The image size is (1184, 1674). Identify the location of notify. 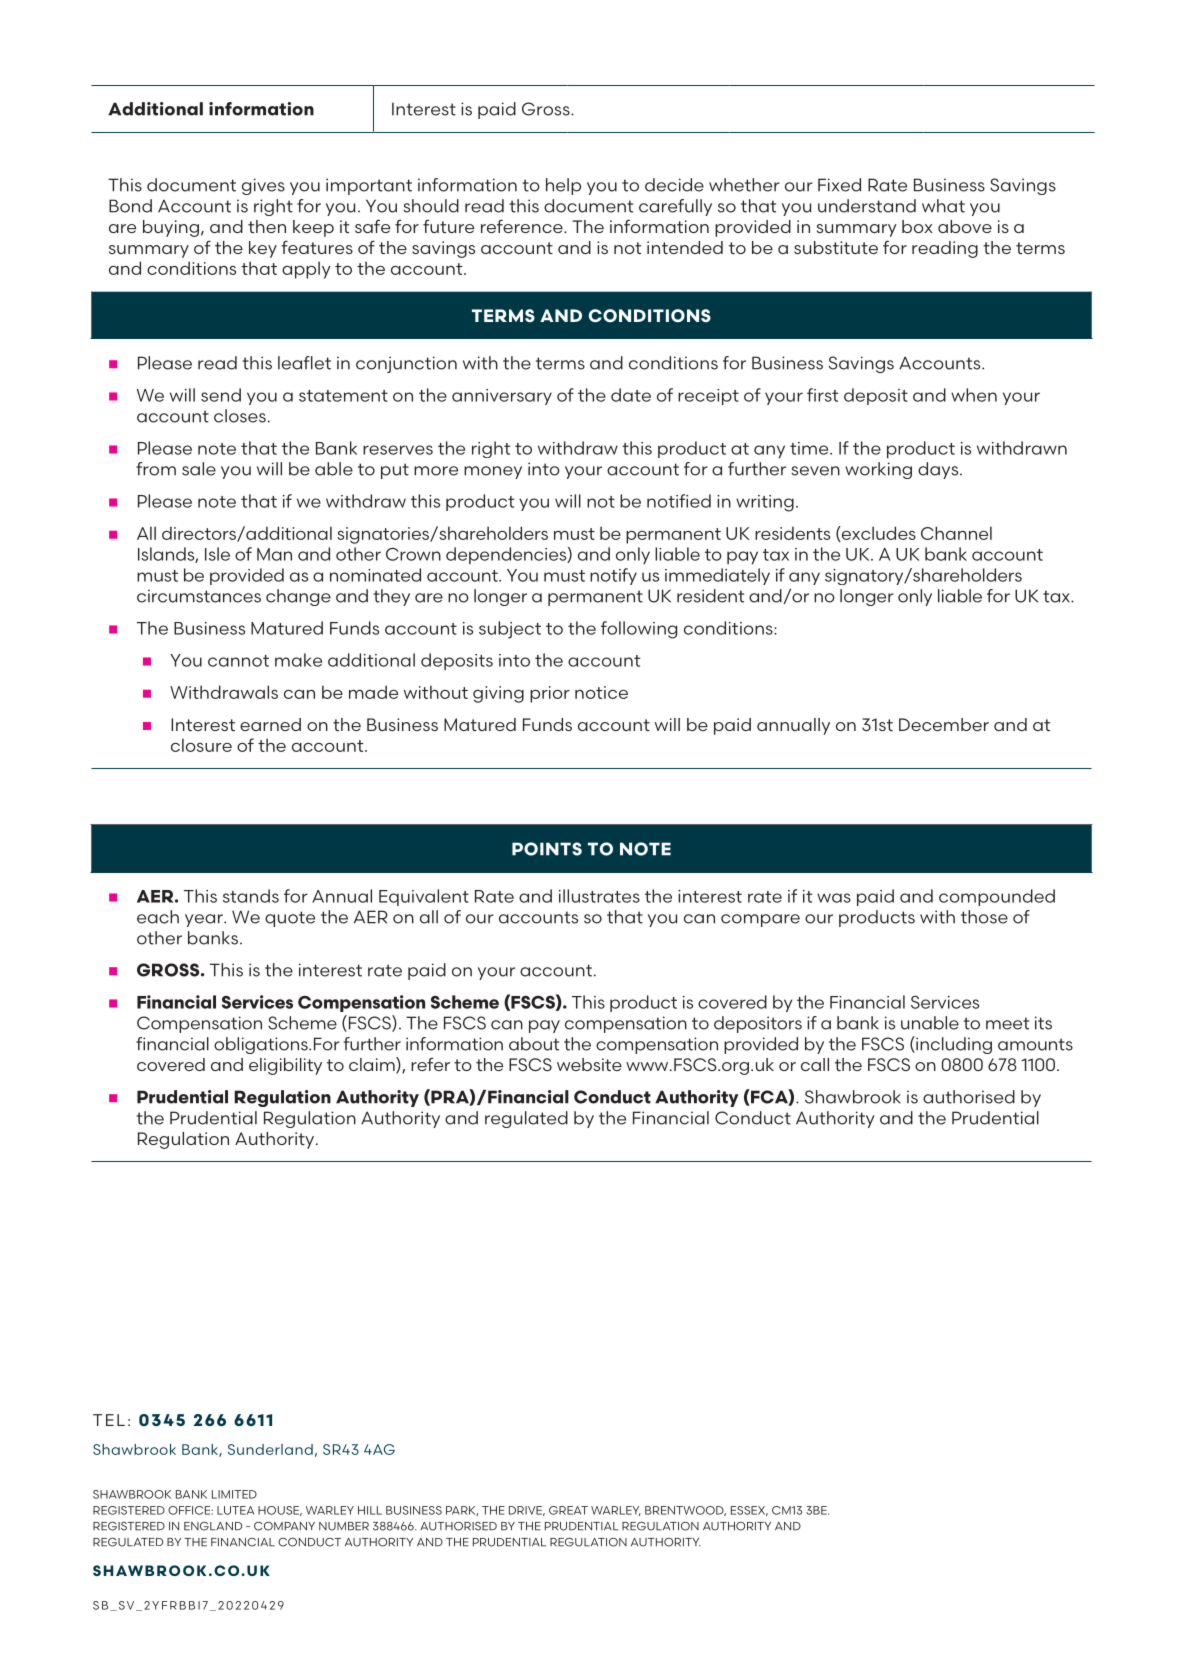
(613, 576).
